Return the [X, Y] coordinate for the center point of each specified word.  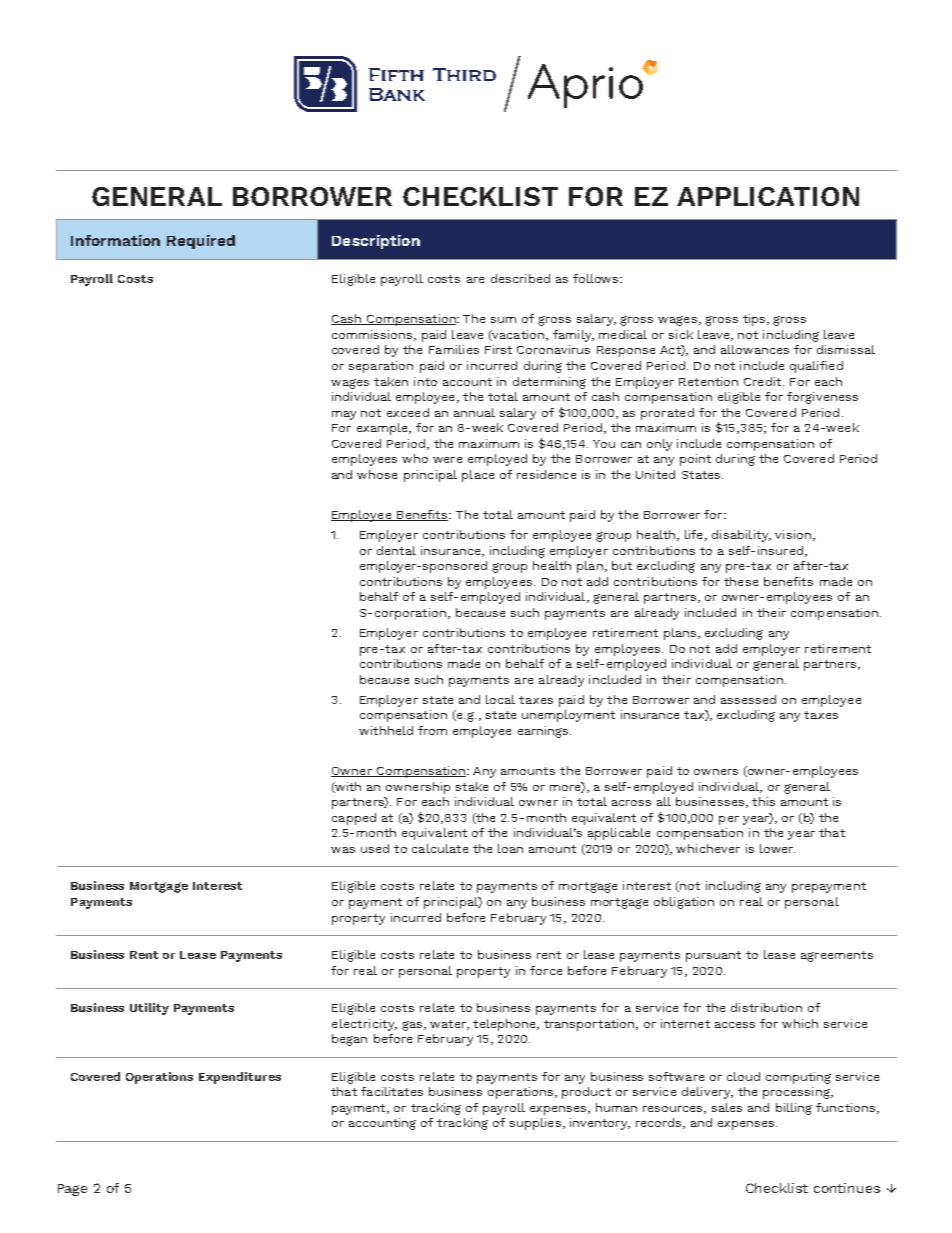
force [546, 970]
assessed [748, 699]
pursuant [713, 956]
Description [376, 242]
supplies [535, 1124]
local [500, 699]
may [344, 415]
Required [201, 242]
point [695, 460]
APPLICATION [768, 196]
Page [72, 1190]
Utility [149, 1009]
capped [354, 819]
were [447, 460]
